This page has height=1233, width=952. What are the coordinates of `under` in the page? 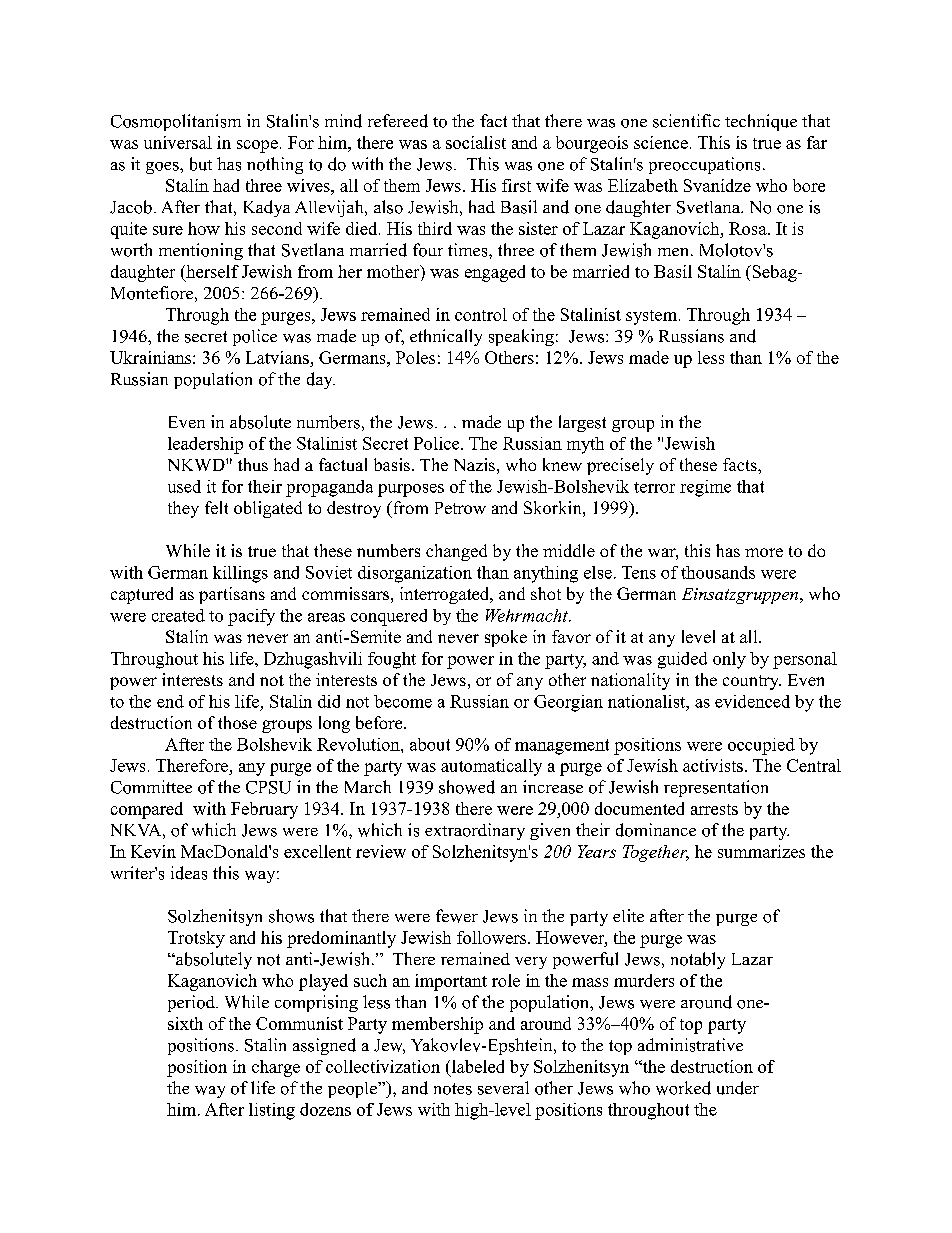 It's located at (738, 1088).
